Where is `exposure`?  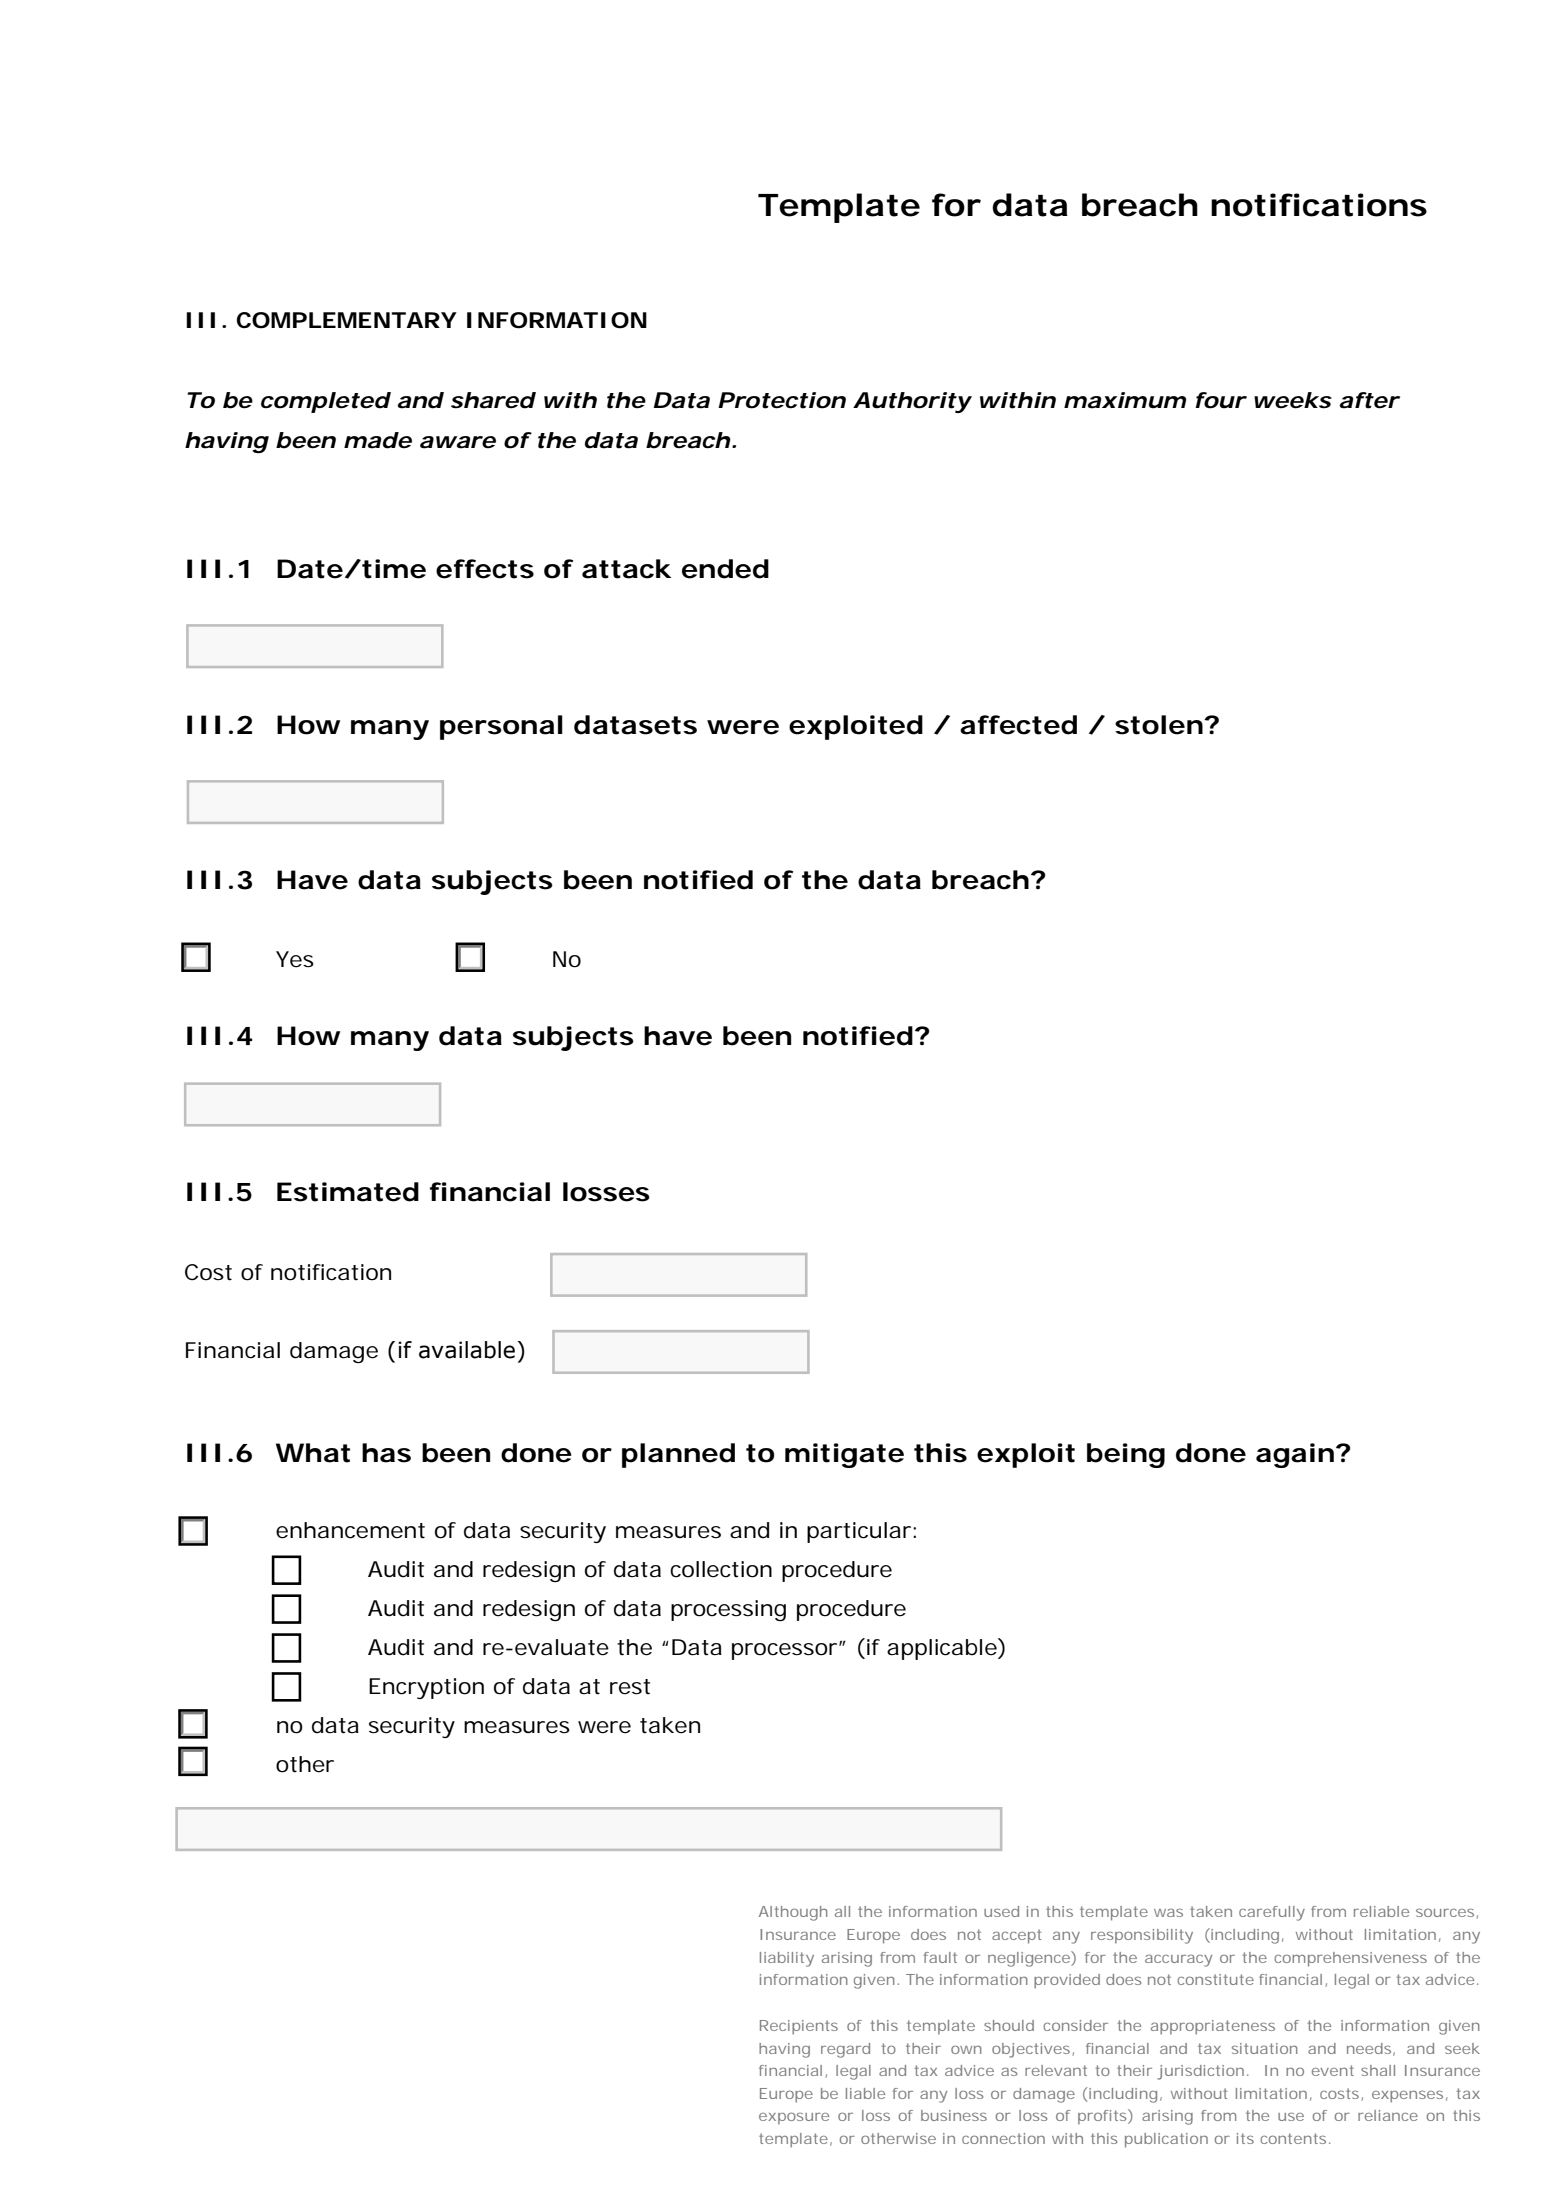
exposure is located at coordinates (794, 2118).
